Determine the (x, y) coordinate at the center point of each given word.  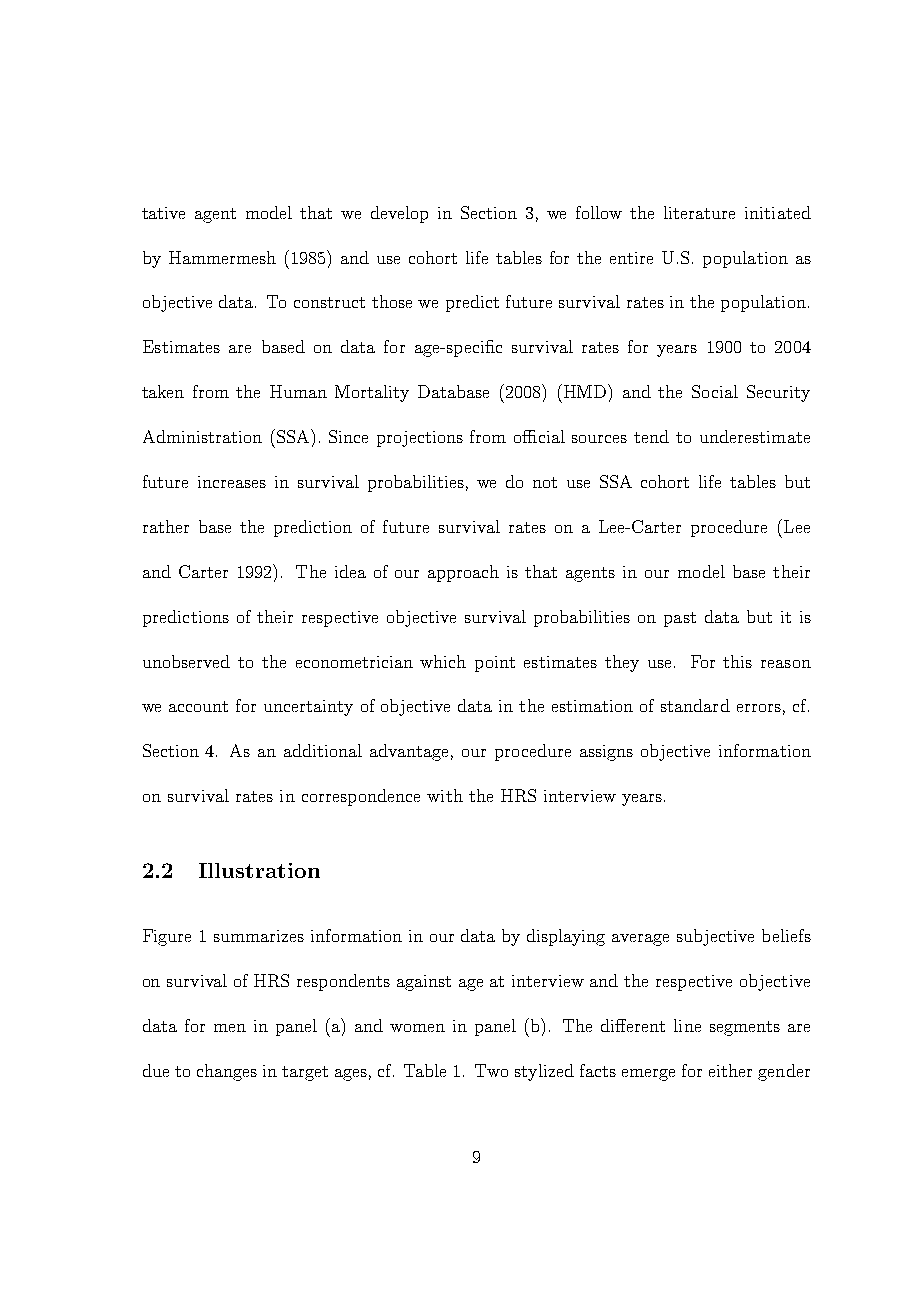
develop (399, 214)
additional (323, 750)
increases (232, 482)
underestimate (755, 436)
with (445, 795)
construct (329, 302)
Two (491, 1070)
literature (699, 212)
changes (227, 1072)
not (545, 482)
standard (695, 705)
